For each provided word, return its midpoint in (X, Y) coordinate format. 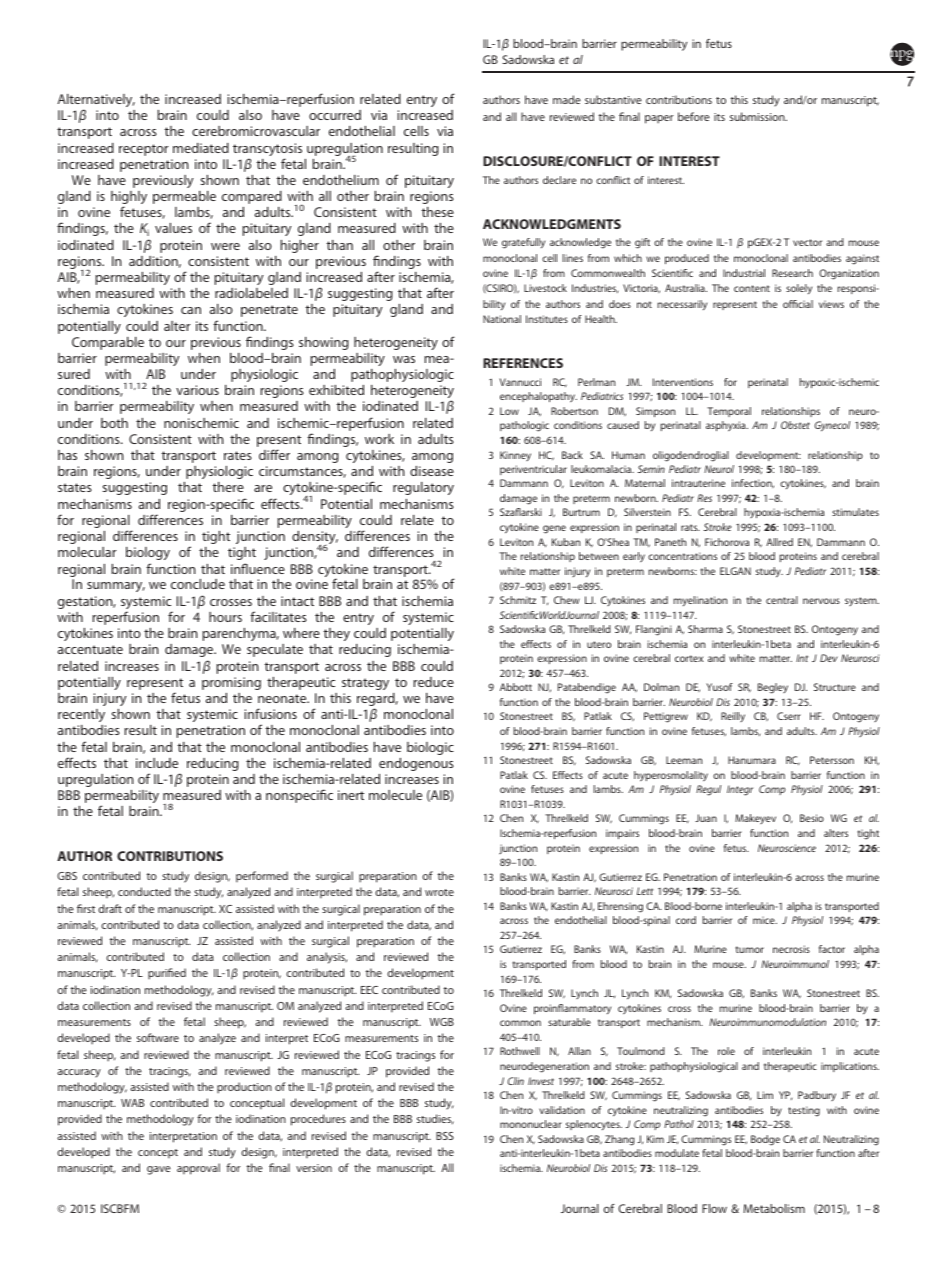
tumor (749, 949)
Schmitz (518, 600)
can (191, 310)
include (157, 763)
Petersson (832, 760)
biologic (430, 748)
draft (110, 908)
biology (148, 553)
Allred (779, 542)
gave (159, 1170)
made (567, 99)
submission (758, 116)
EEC (369, 990)
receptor (144, 150)
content (752, 288)
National (502, 319)
